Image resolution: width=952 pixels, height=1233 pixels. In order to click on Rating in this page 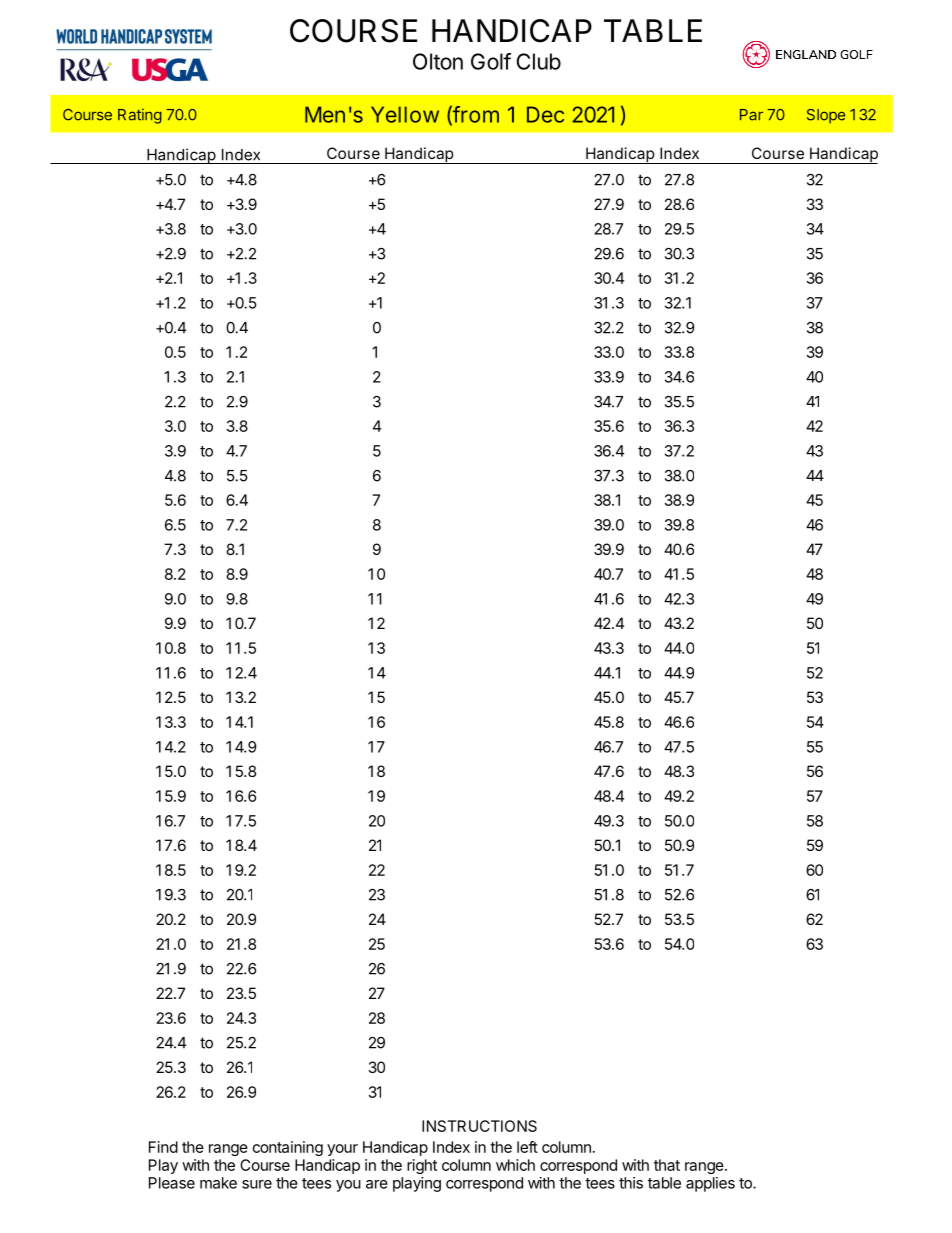, I will do `click(140, 116)`.
